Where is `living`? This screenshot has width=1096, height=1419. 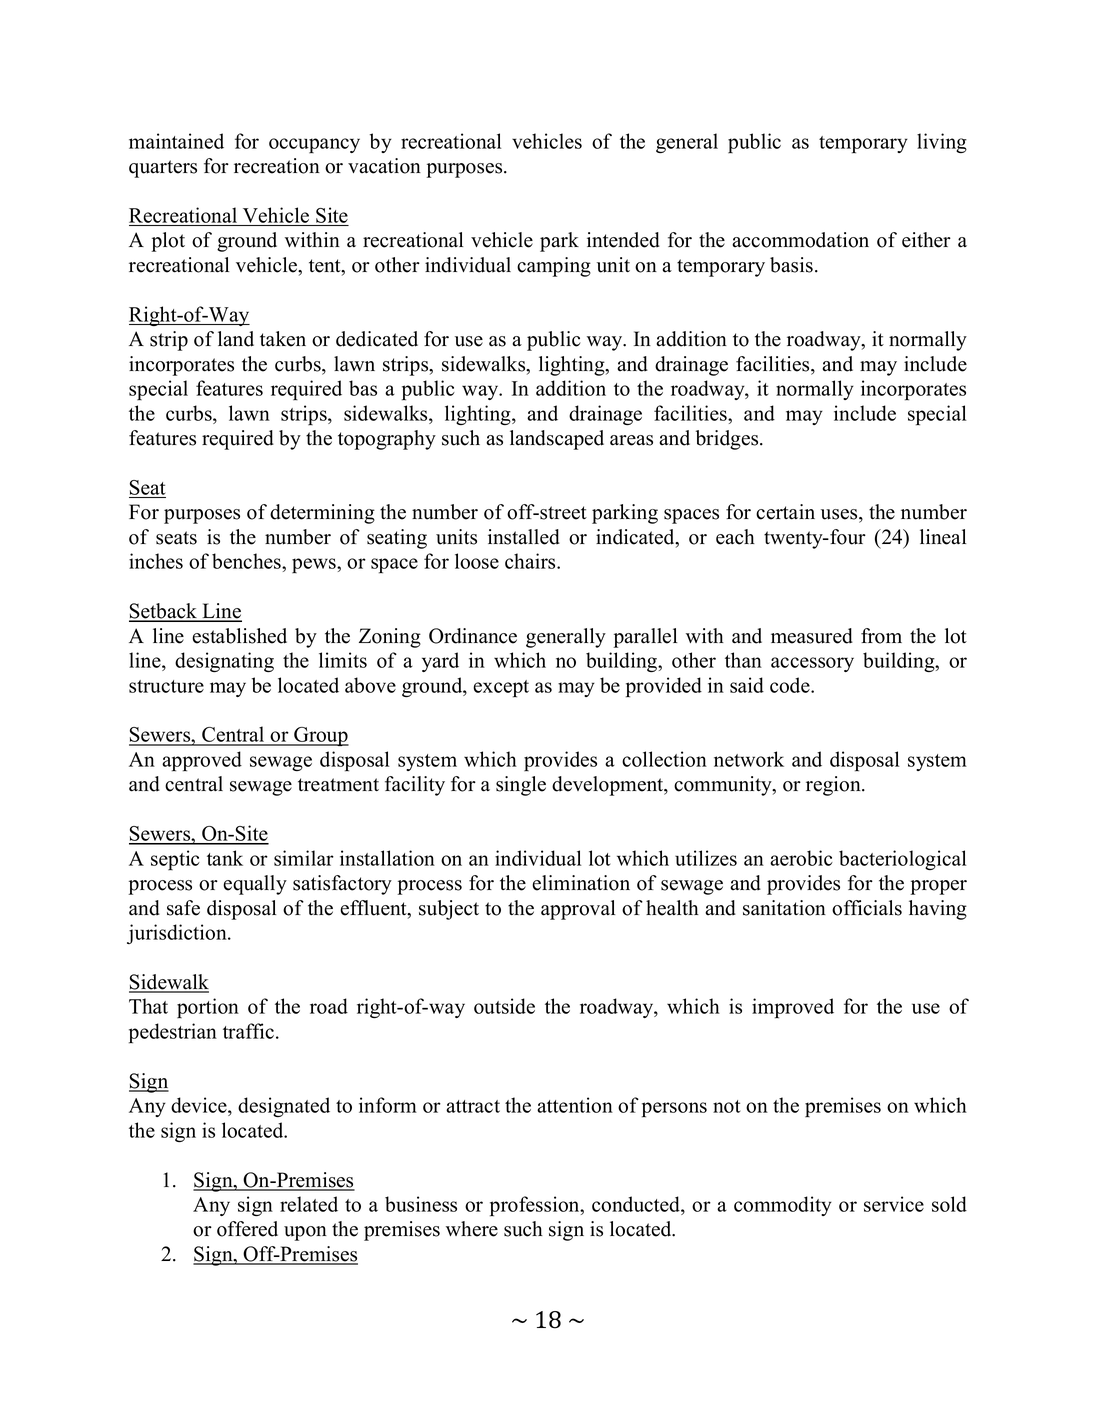
living is located at coordinates (942, 143).
